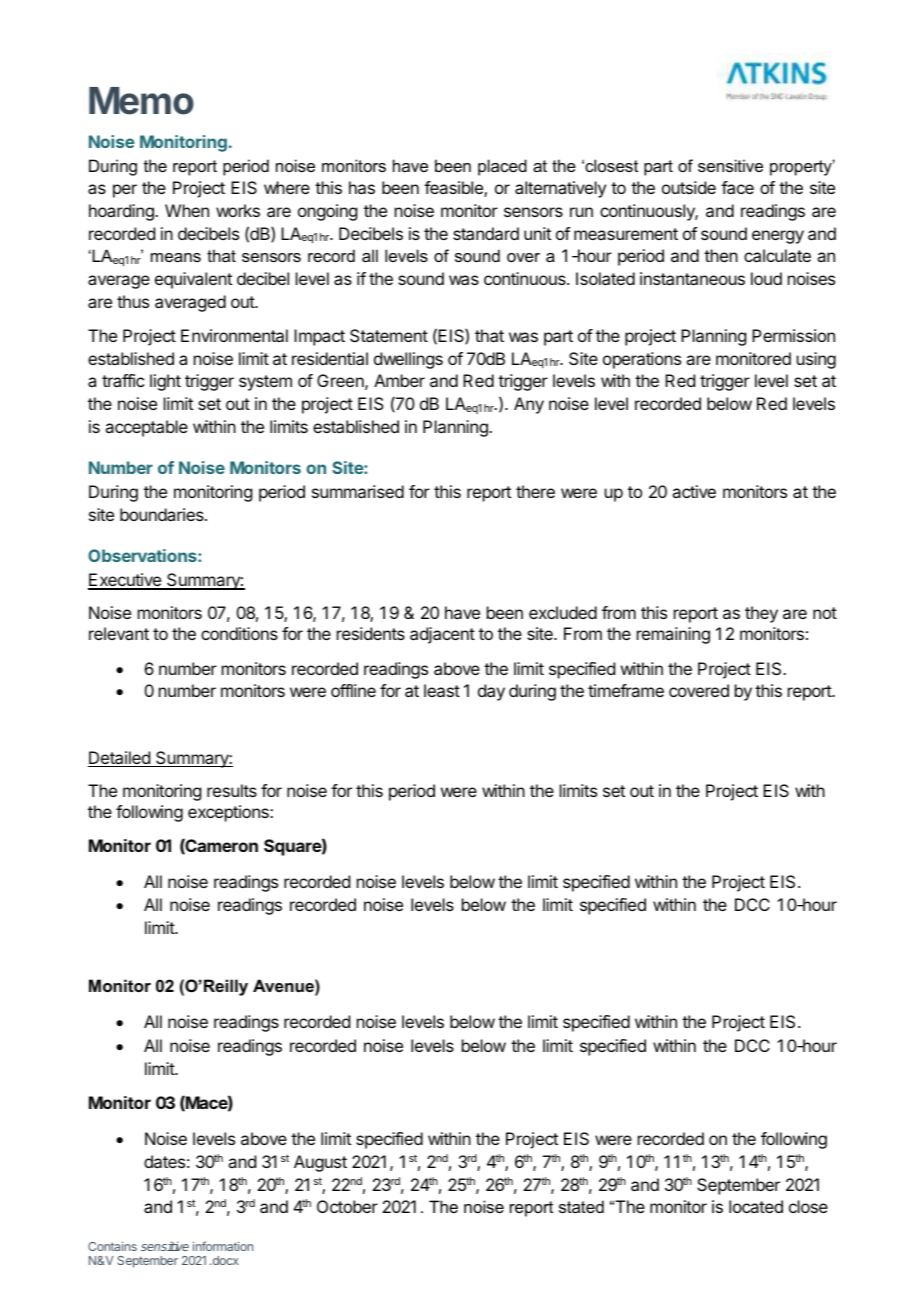  I want to click on there, so click(535, 491).
